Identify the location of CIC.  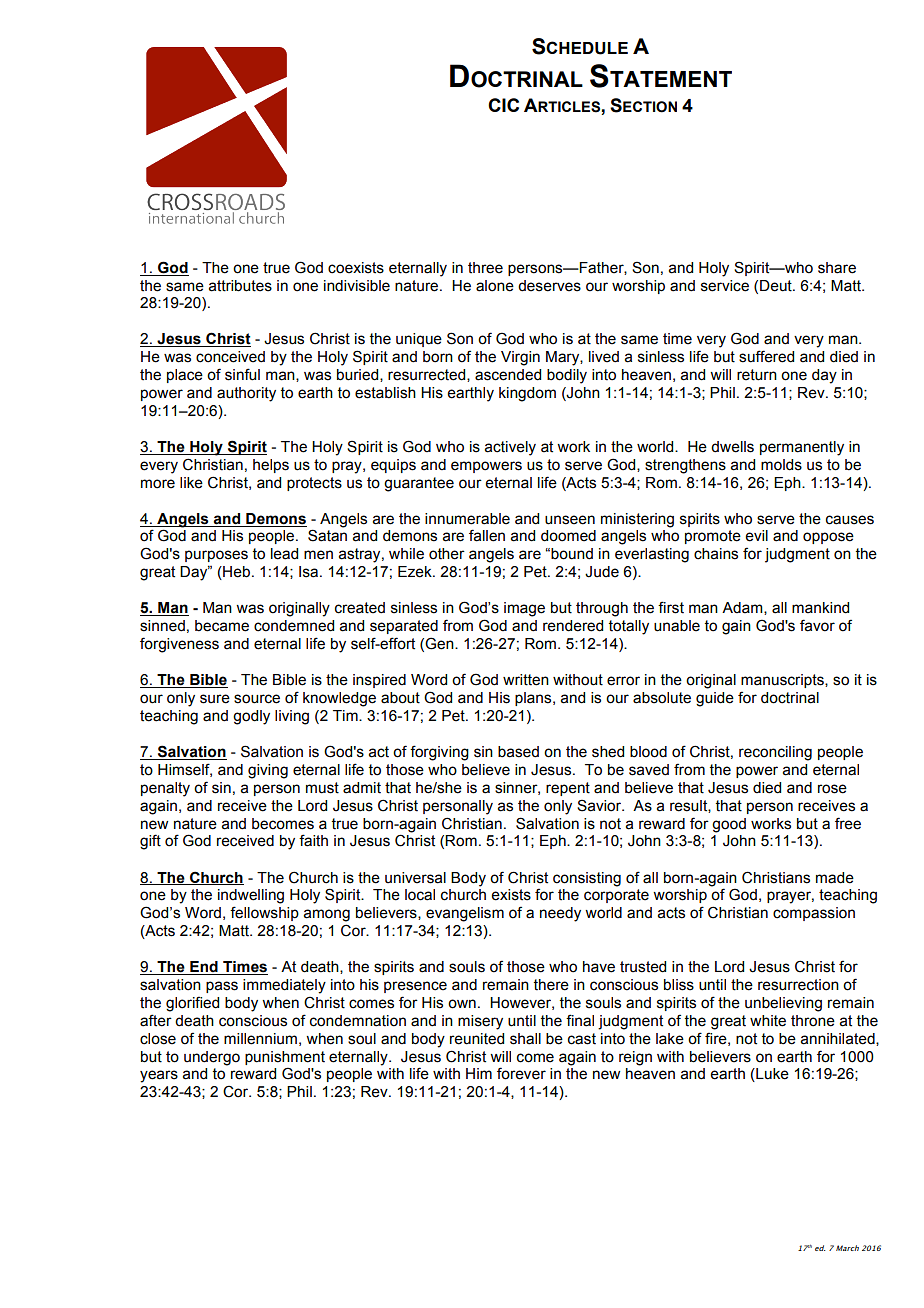
(503, 105).
